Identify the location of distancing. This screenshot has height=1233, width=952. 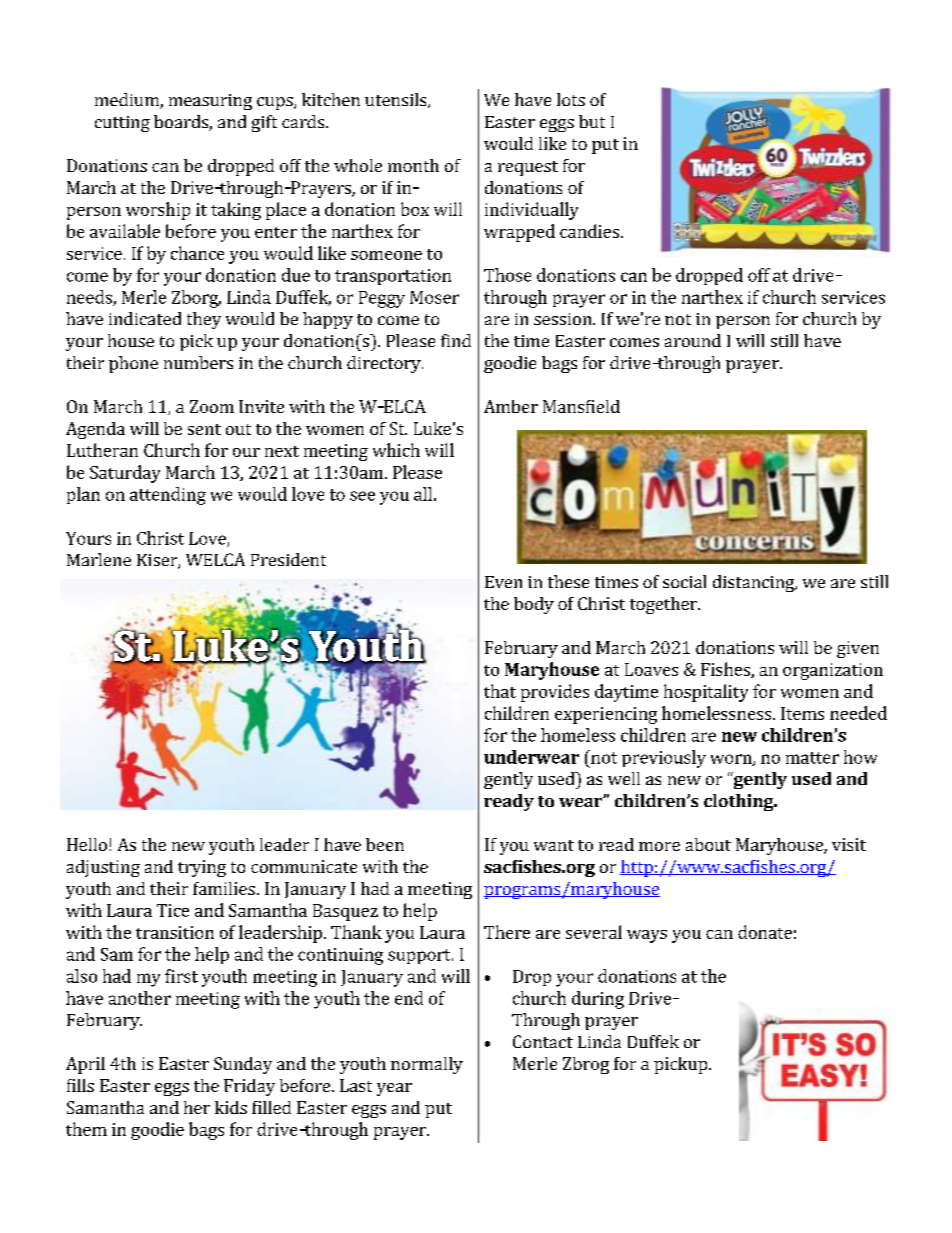
(755, 583).
